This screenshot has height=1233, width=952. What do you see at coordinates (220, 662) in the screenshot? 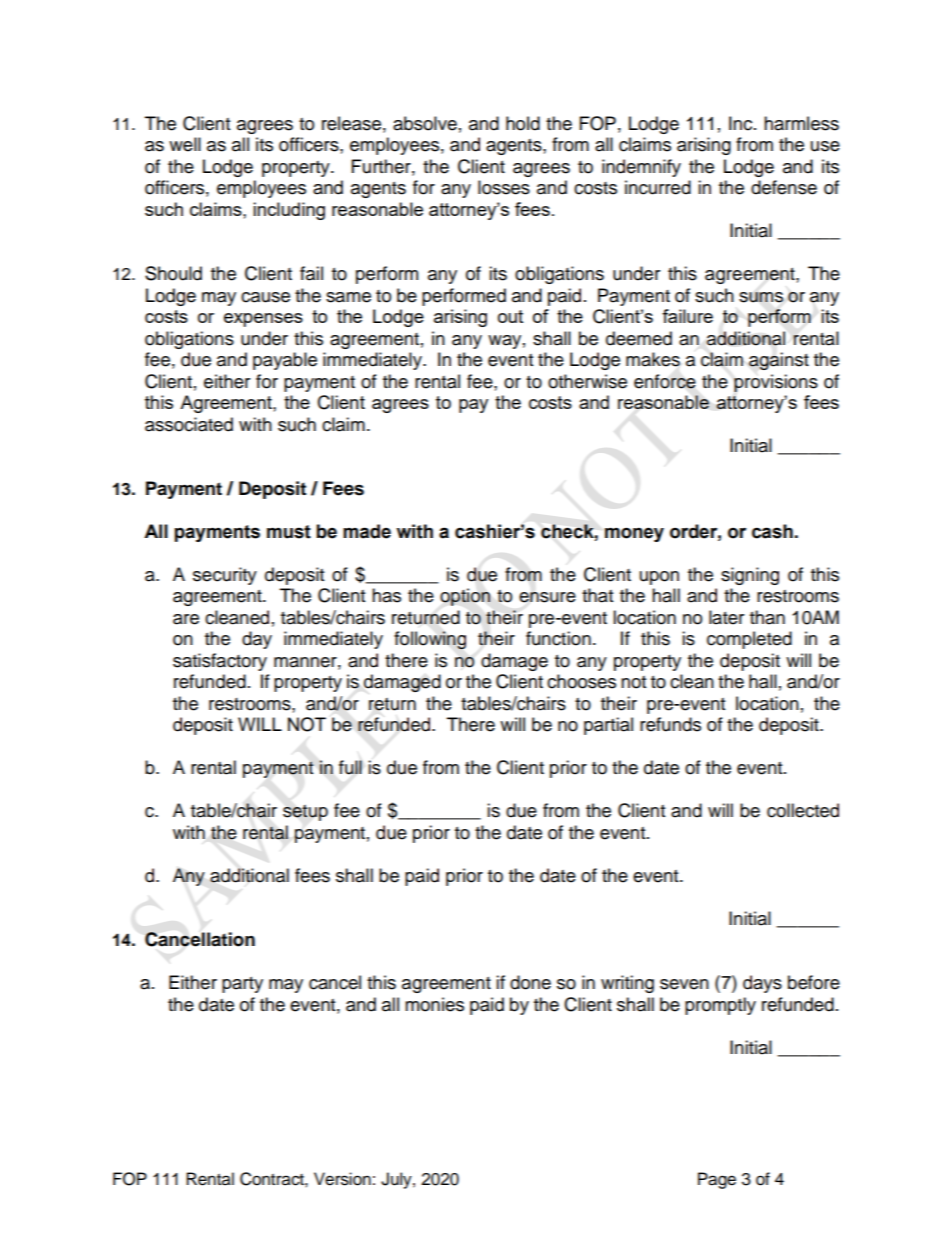
I see `satisfactory` at bounding box center [220, 662].
